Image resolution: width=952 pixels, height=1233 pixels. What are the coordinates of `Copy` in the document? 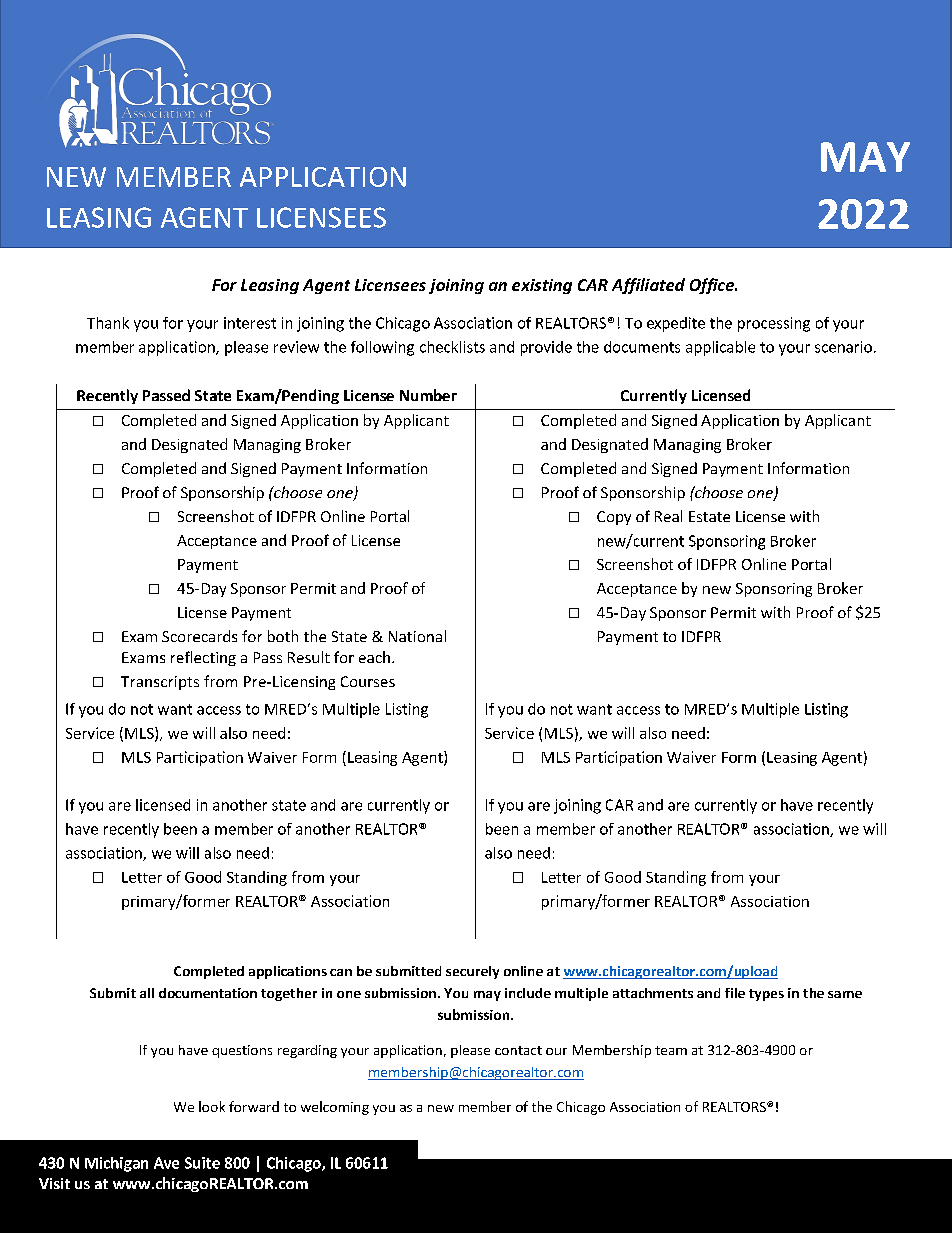 It's located at (614, 518).
